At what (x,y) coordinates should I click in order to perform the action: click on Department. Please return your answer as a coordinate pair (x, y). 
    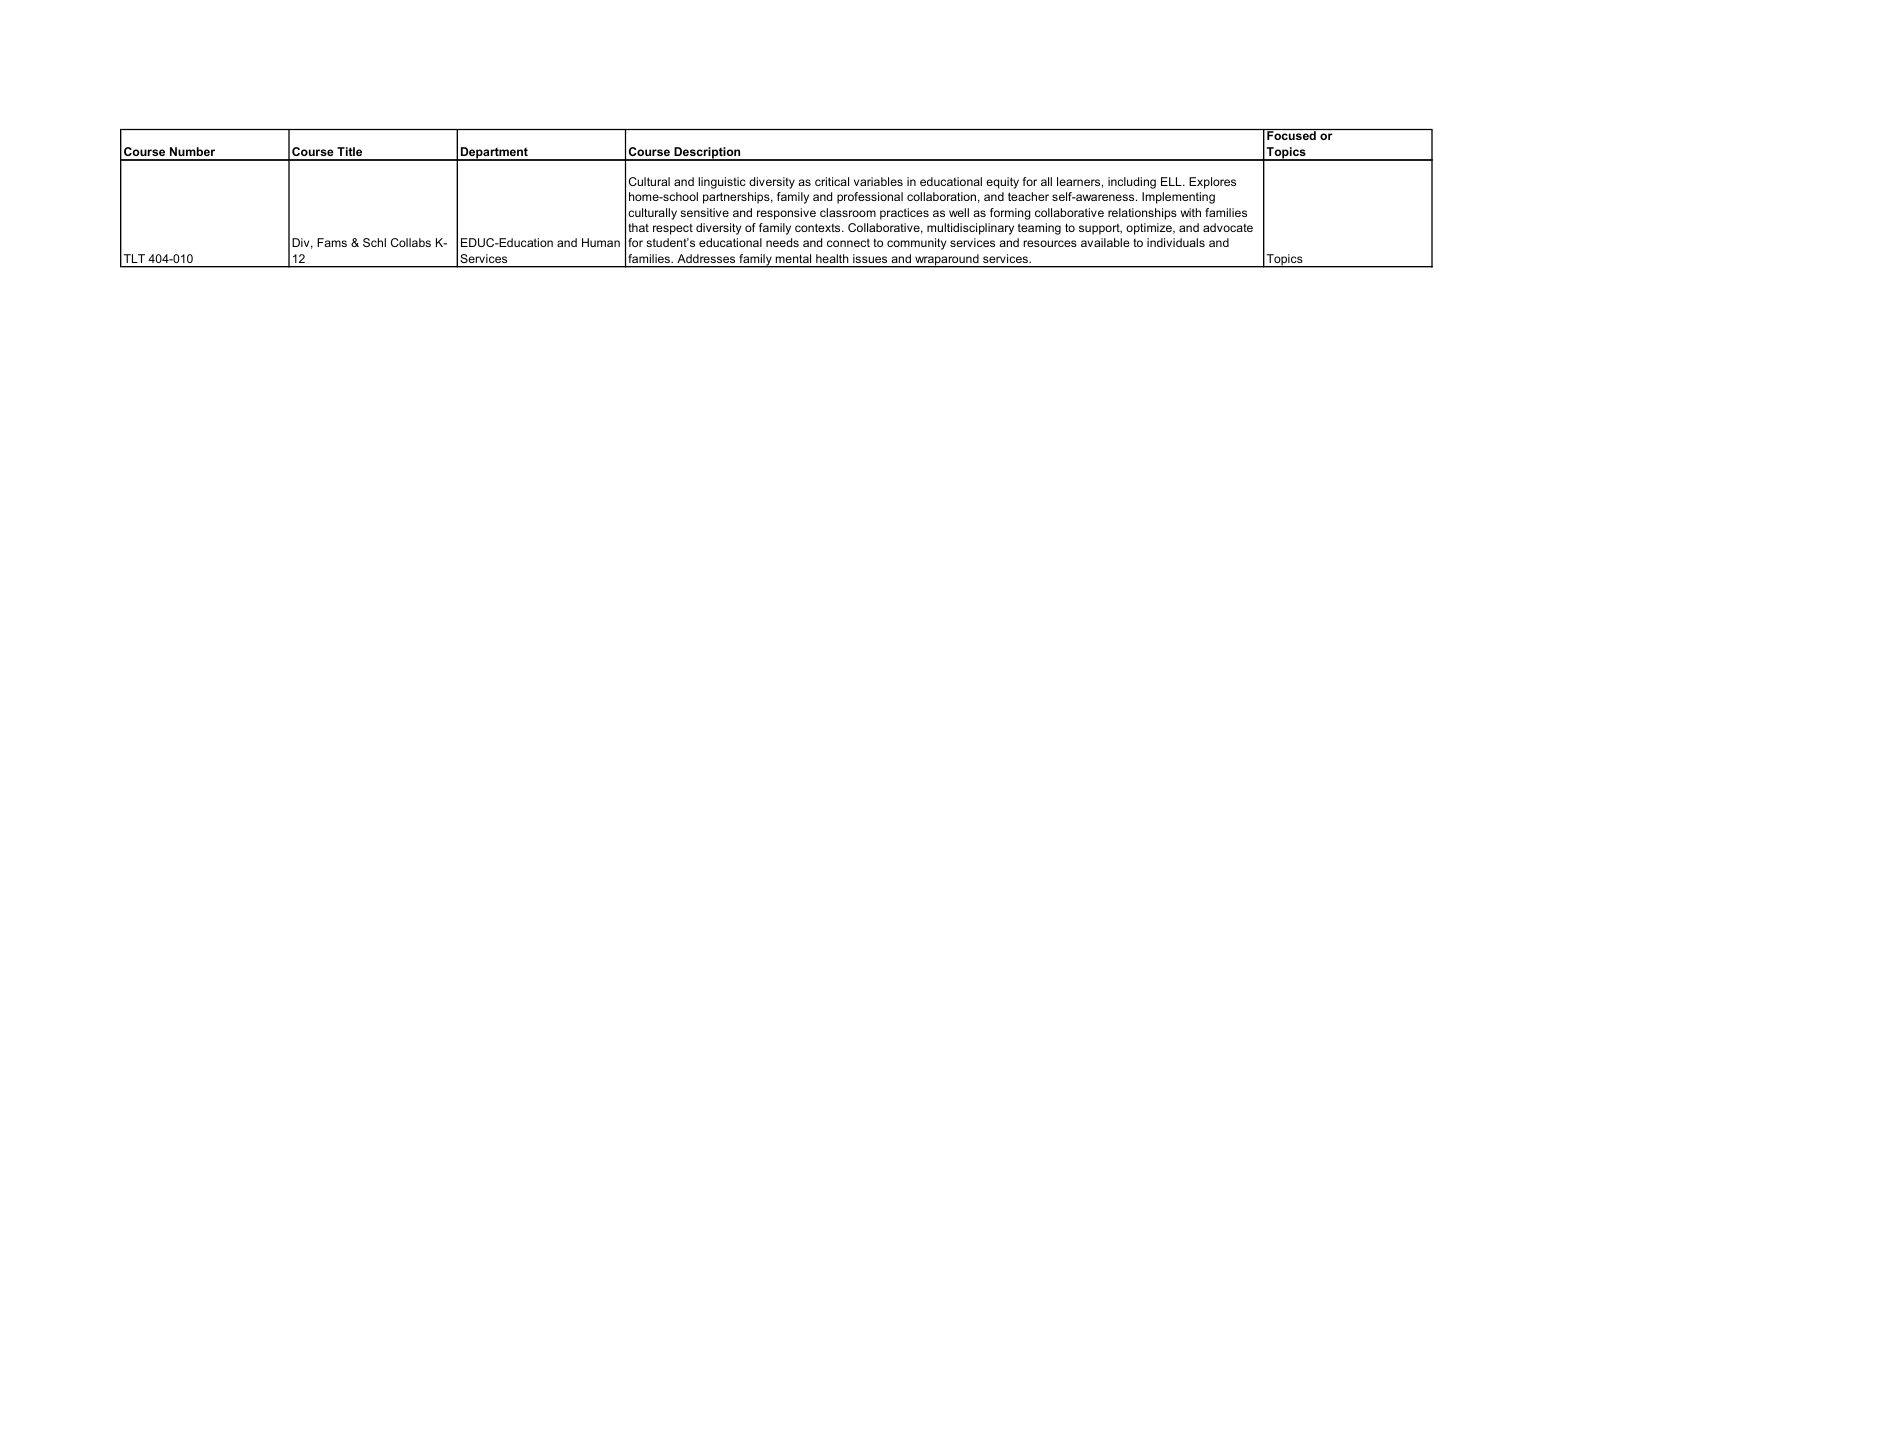
    Looking at the image, I should click on (494, 154).
